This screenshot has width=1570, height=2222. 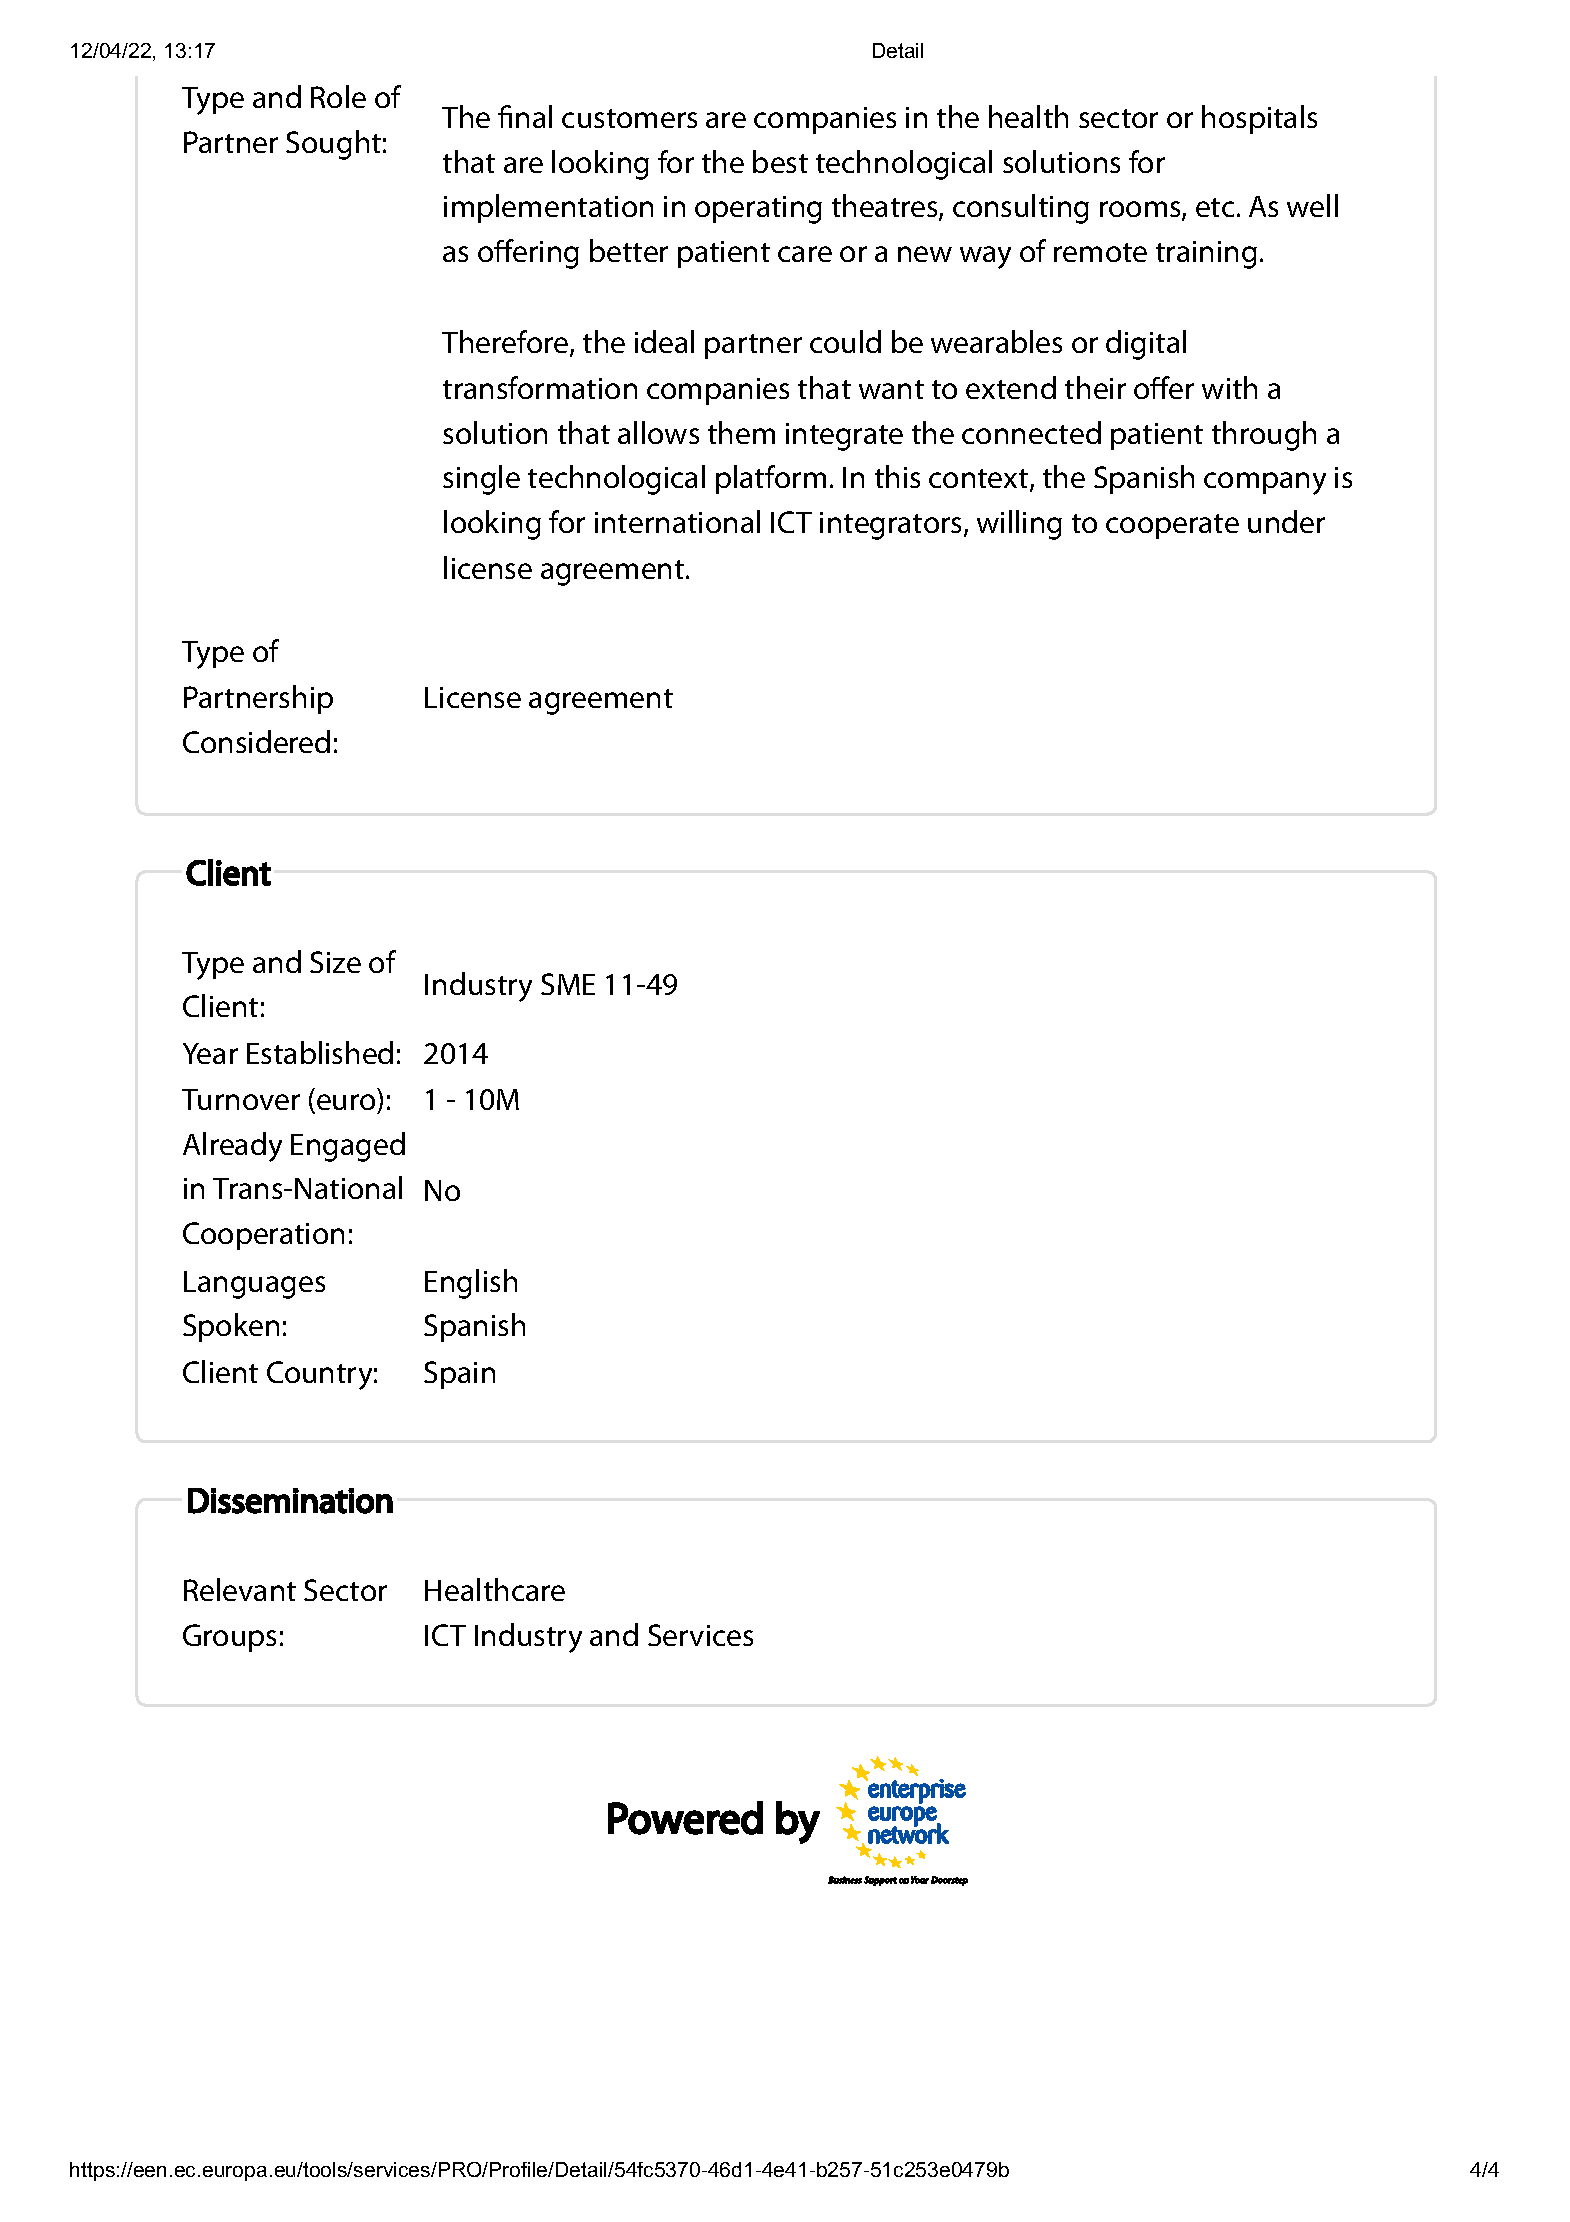 What do you see at coordinates (780, 161) in the screenshot?
I see `best` at bounding box center [780, 161].
